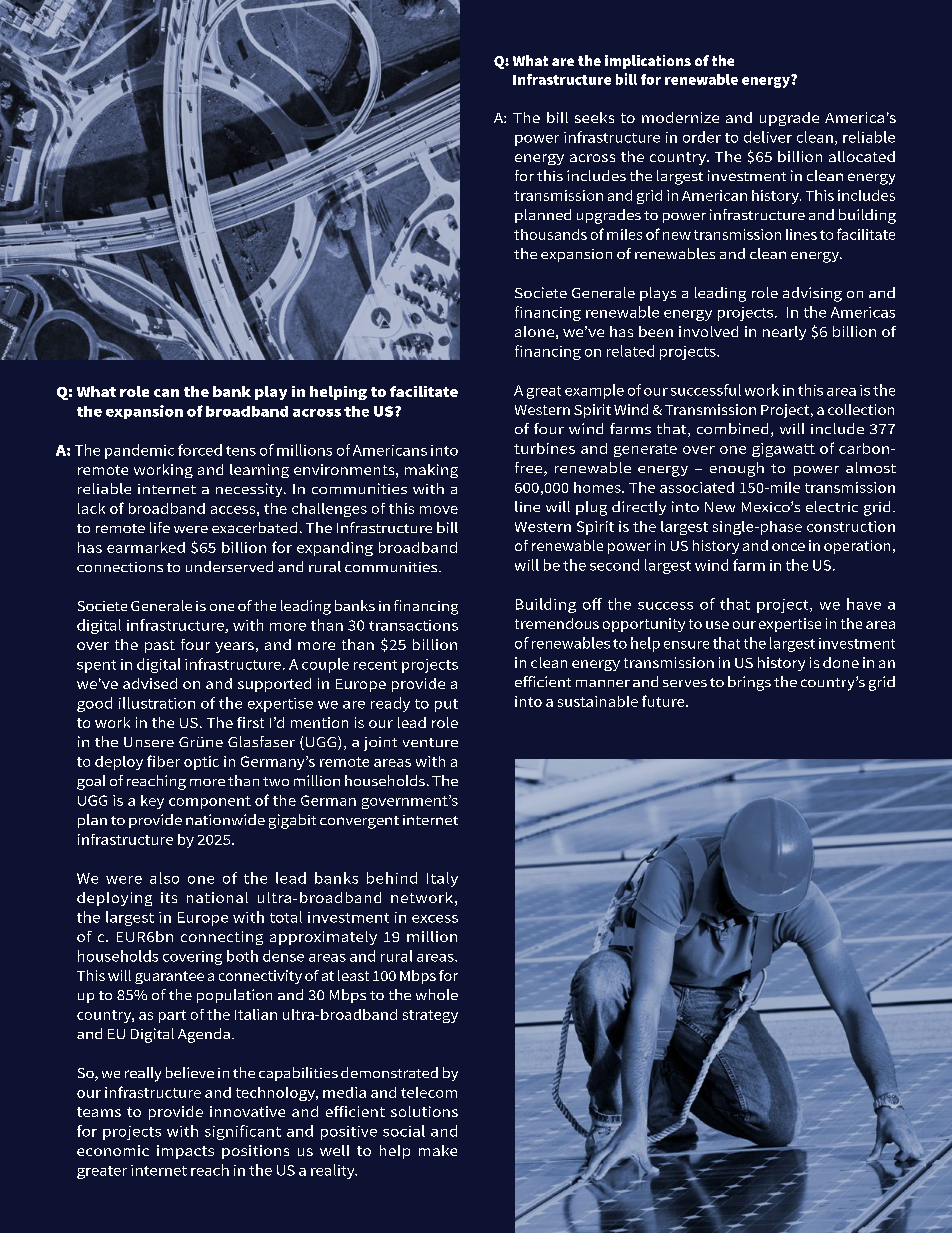  What do you see at coordinates (160, 646) in the screenshot?
I see `past` at bounding box center [160, 646].
